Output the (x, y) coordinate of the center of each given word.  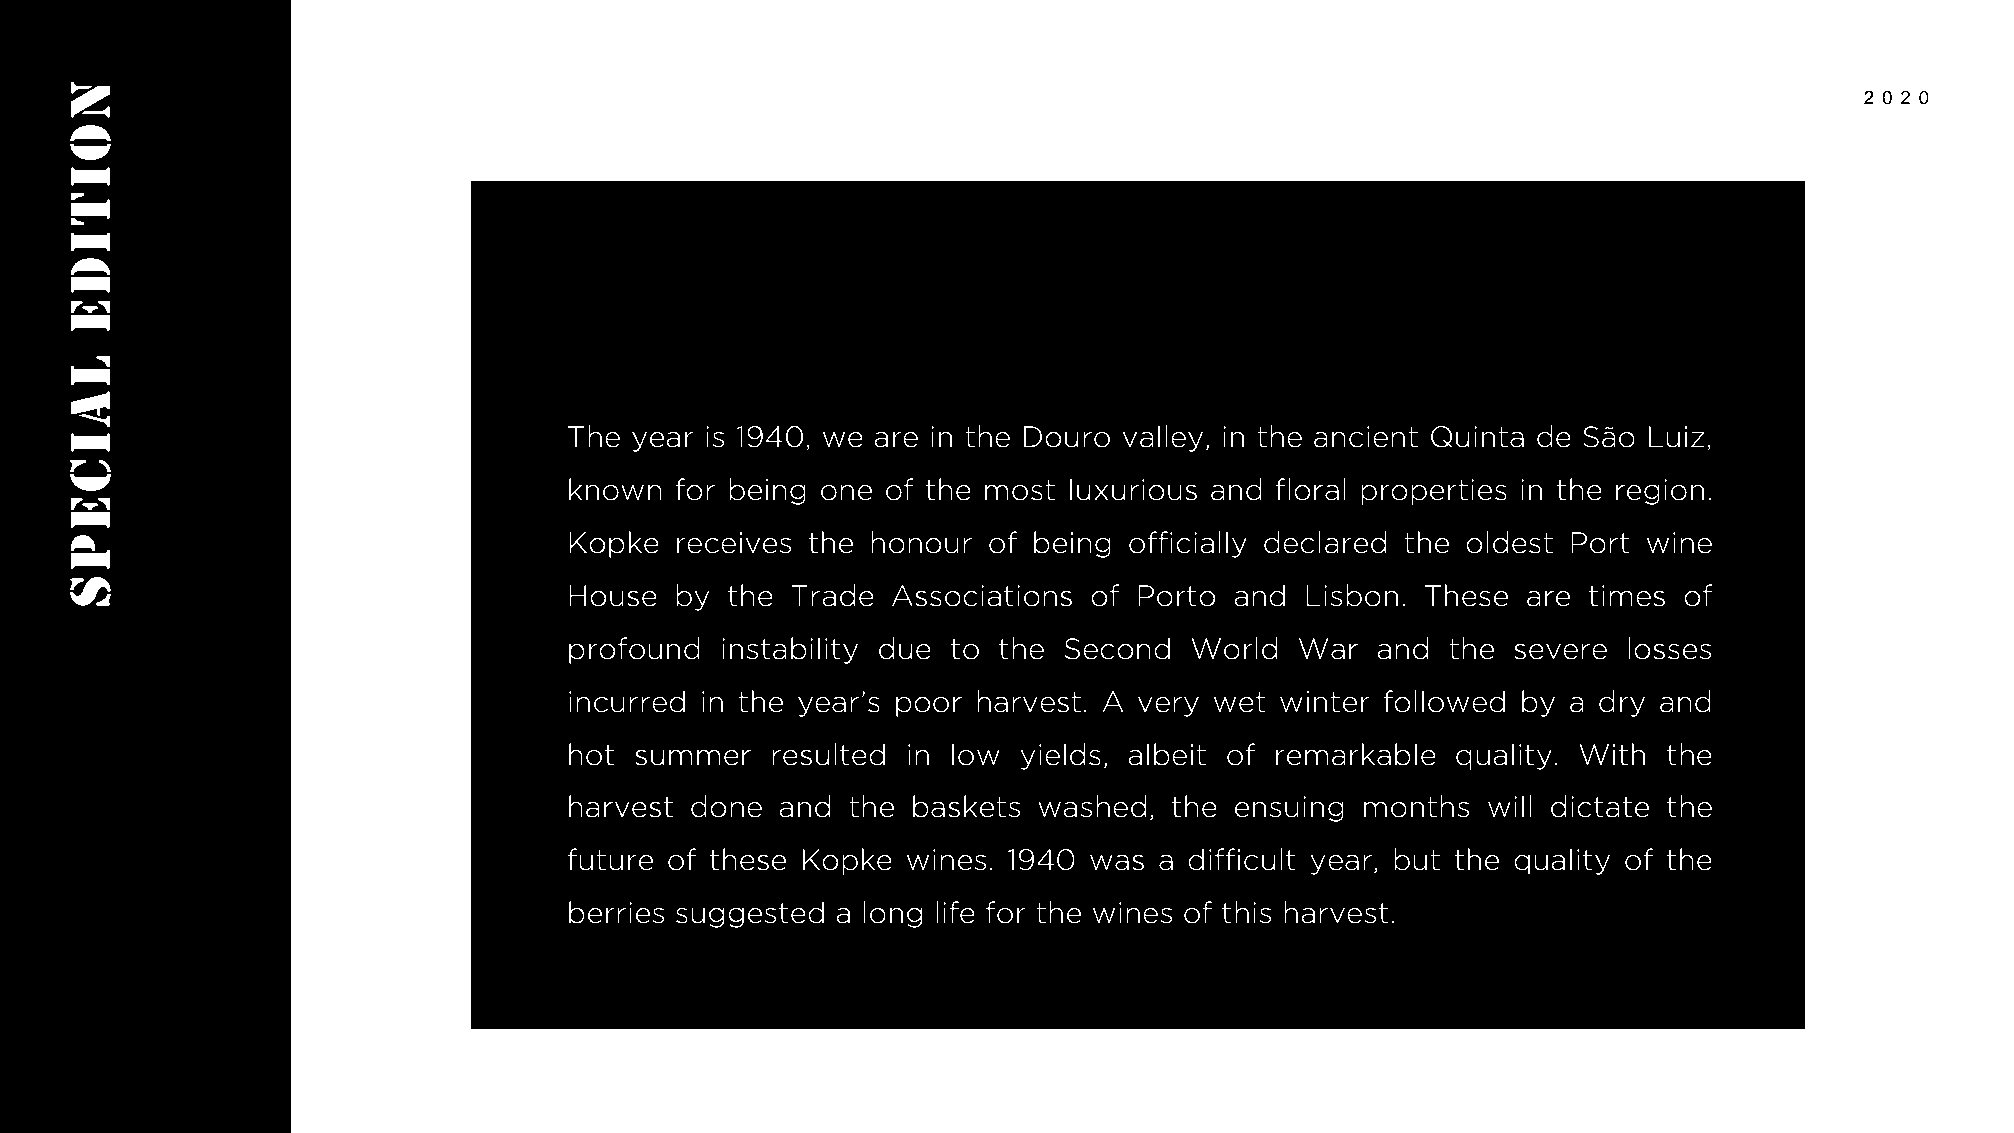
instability (790, 650)
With (1612, 754)
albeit (1167, 754)
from (1048, 348)
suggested (750, 914)
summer (693, 758)
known (615, 489)
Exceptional (710, 348)
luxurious (1133, 489)
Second (1117, 648)
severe (1560, 651)
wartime (1301, 348)
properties (1434, 492)
